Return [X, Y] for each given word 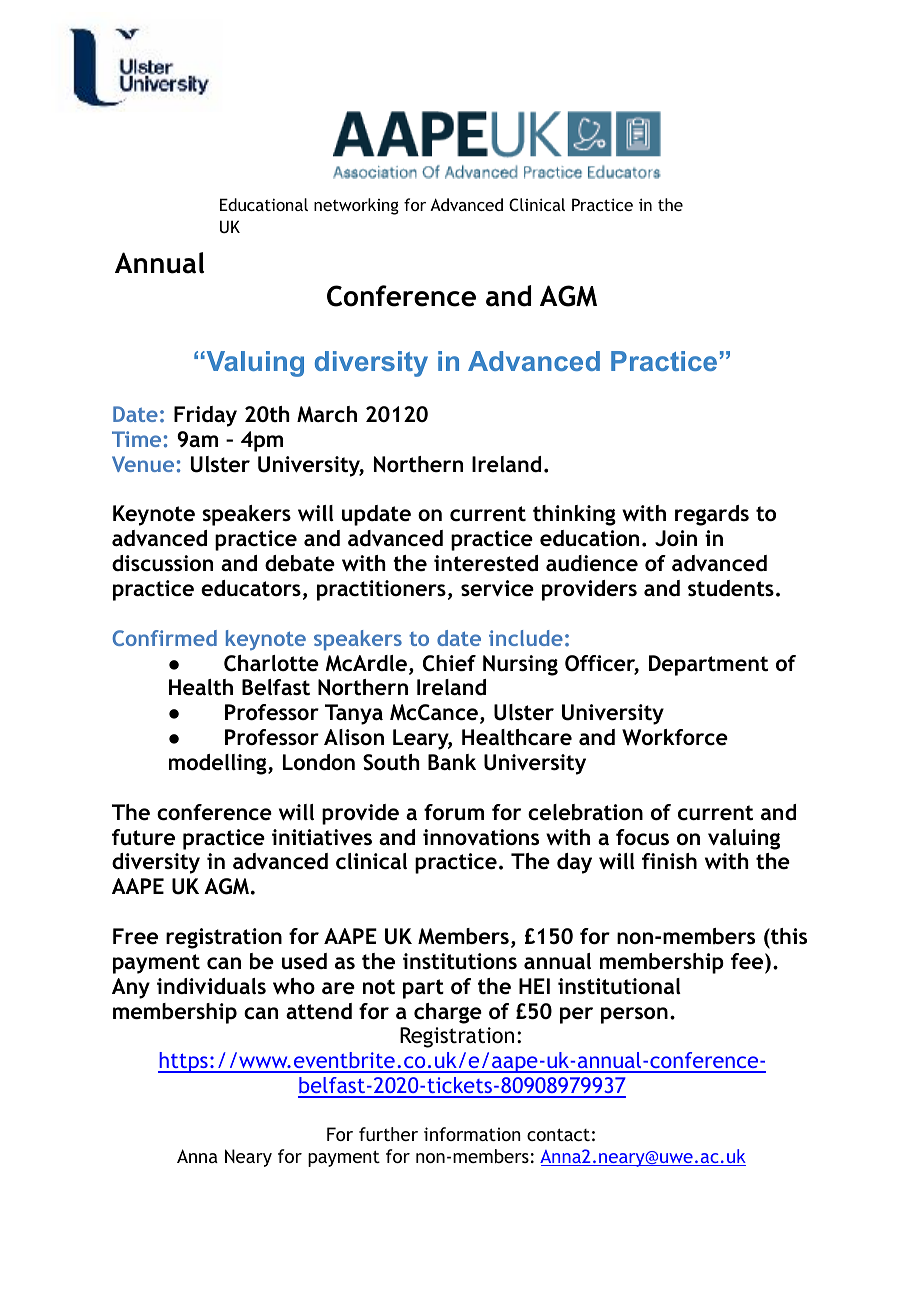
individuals [211, 986]
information [472, 1134]
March [327, 414]
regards [712, 515]
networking [356, 206]
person [634, 1015]
